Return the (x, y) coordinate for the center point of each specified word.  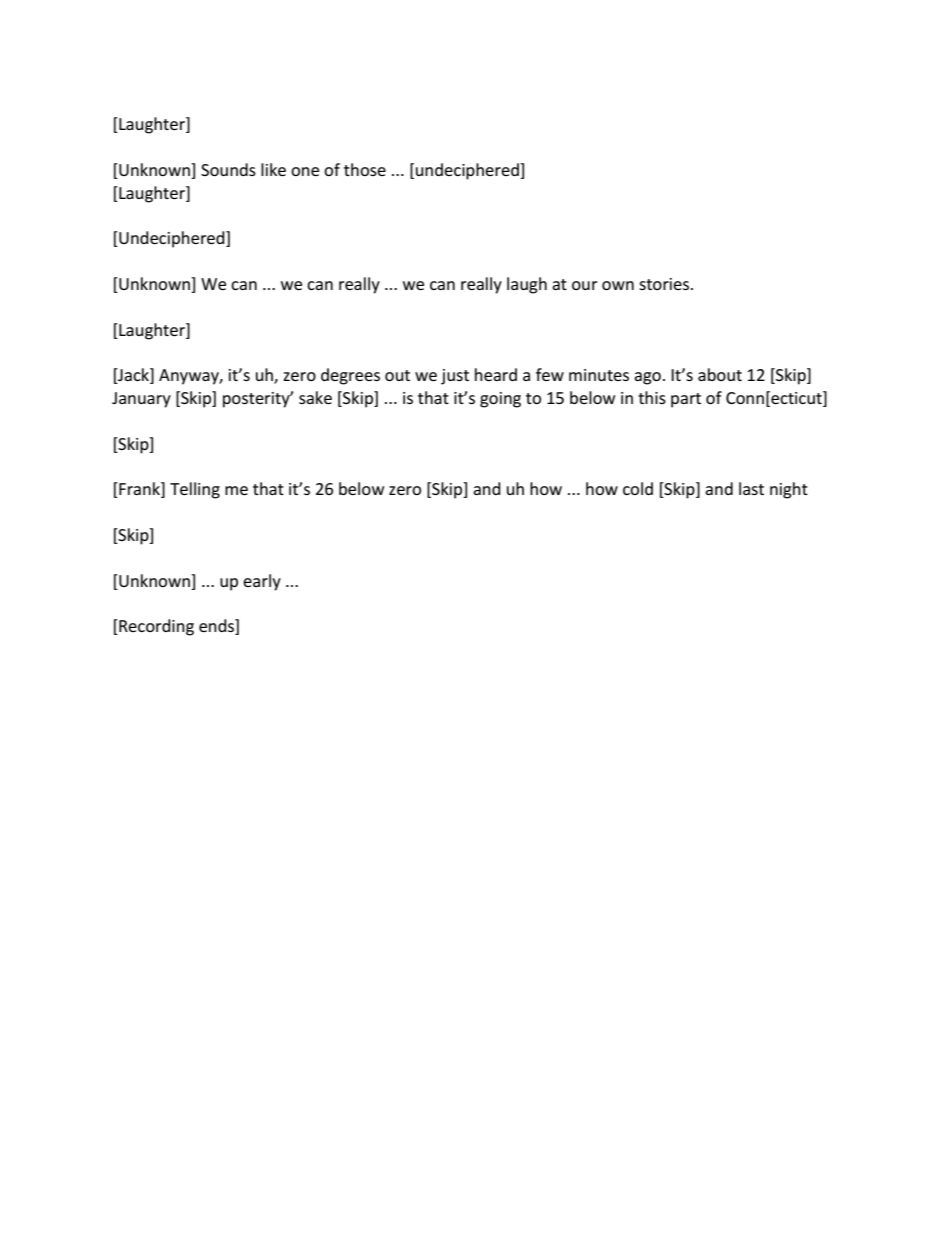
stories (665, 284)
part (686, 400)
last (751, 488)
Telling (195, 490)
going (500, 400)
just (455, 377)
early (262, 582)
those (365, 169)
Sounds (228, 169)
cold (638, 488)
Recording (155, 627)
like (273, 169)
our (585, 285)
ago (647, 378)
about (720, 374)
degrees (350, 376)
